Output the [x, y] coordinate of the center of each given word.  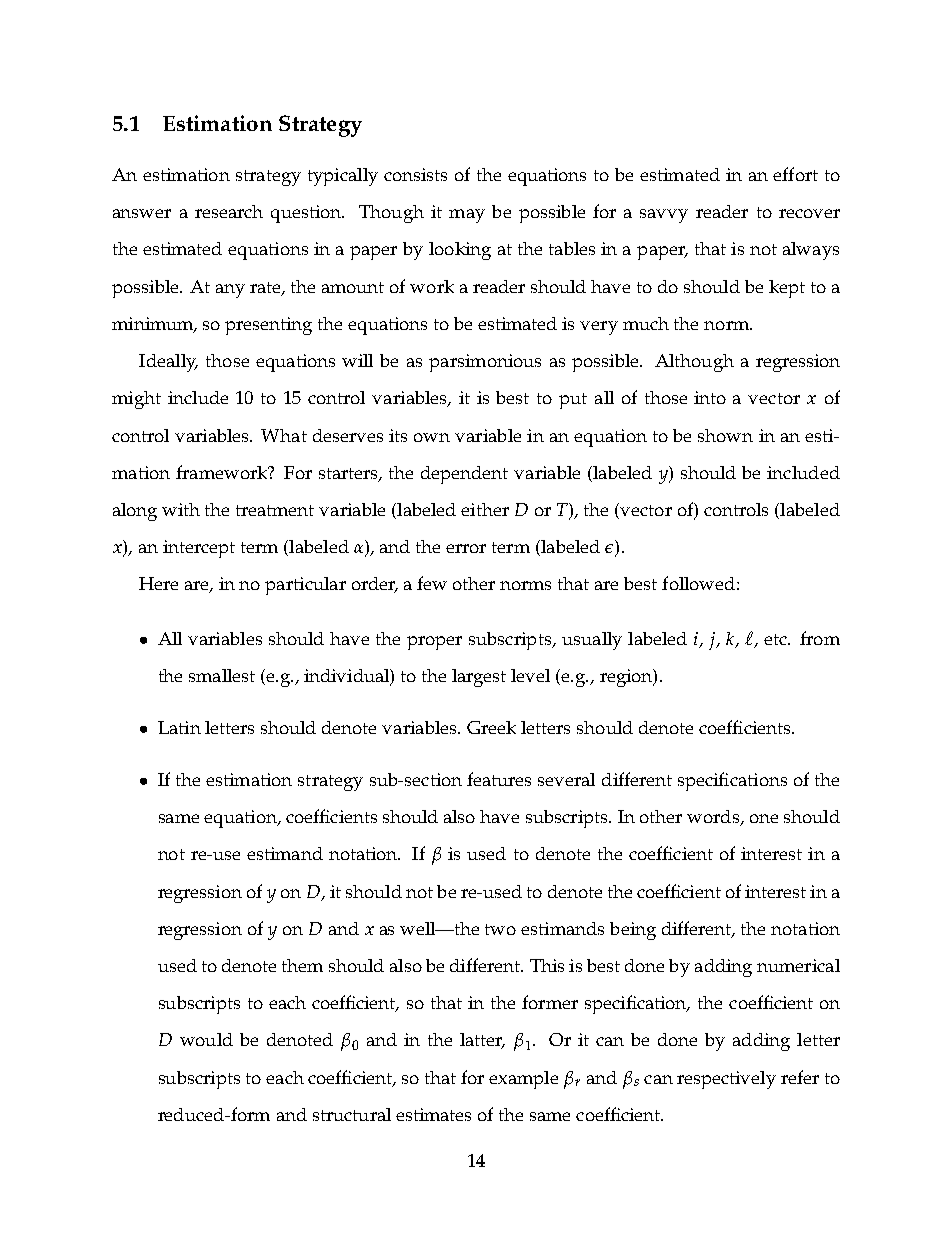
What [284, 435]
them [302, 965]
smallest [222, 675]
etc [776, 639]
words [714, 818]
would [206, 1039]
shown [725, 435]
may [467, 216]
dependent [464, 475]
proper [434, 643]
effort [795, 174]
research [229, 211]
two [500, 929]
